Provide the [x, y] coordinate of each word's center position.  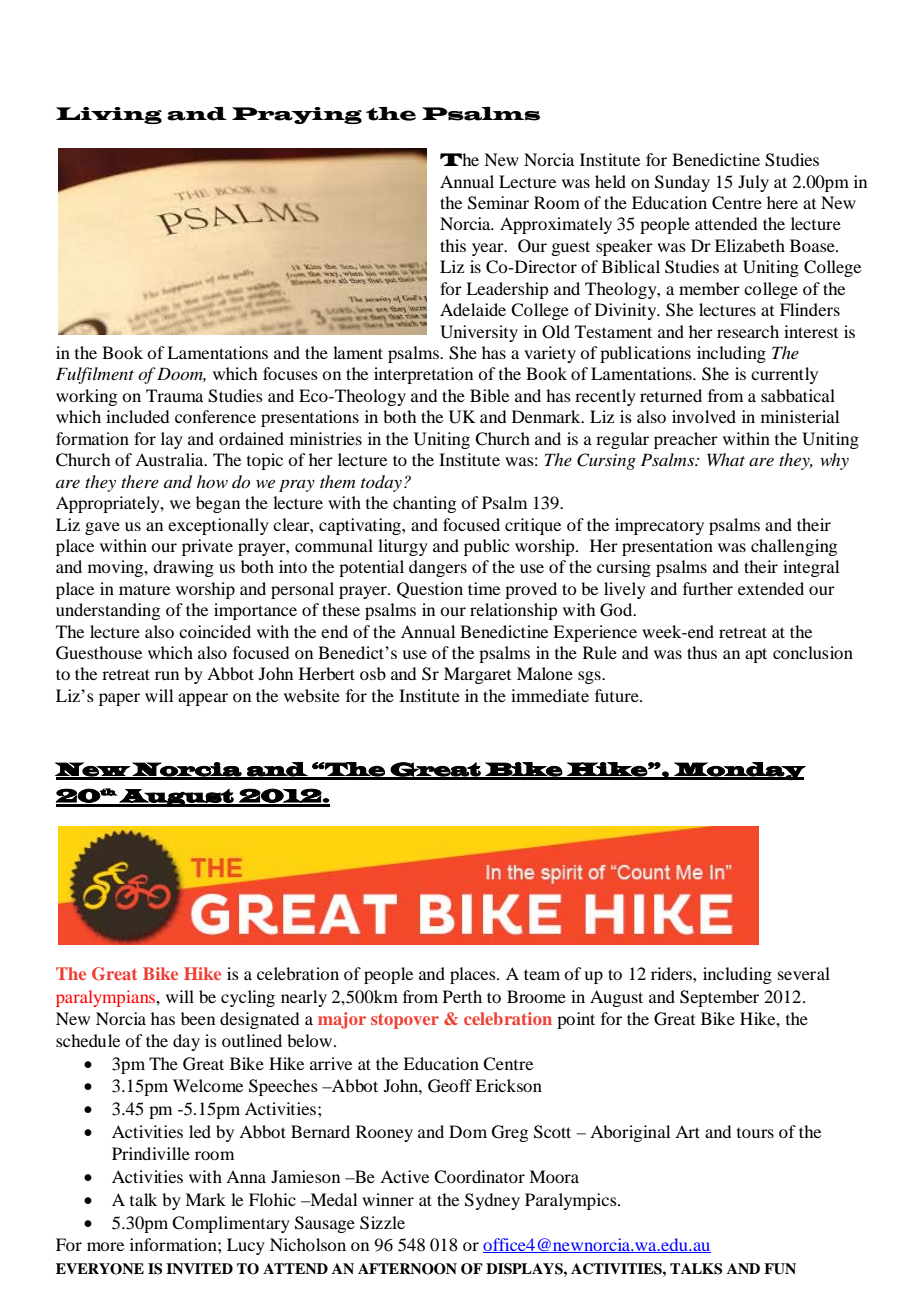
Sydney [492, 1201]
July [753, 183]
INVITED [199, 1268]
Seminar [498, 203]
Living [109, 115]
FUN [780, 1269]
